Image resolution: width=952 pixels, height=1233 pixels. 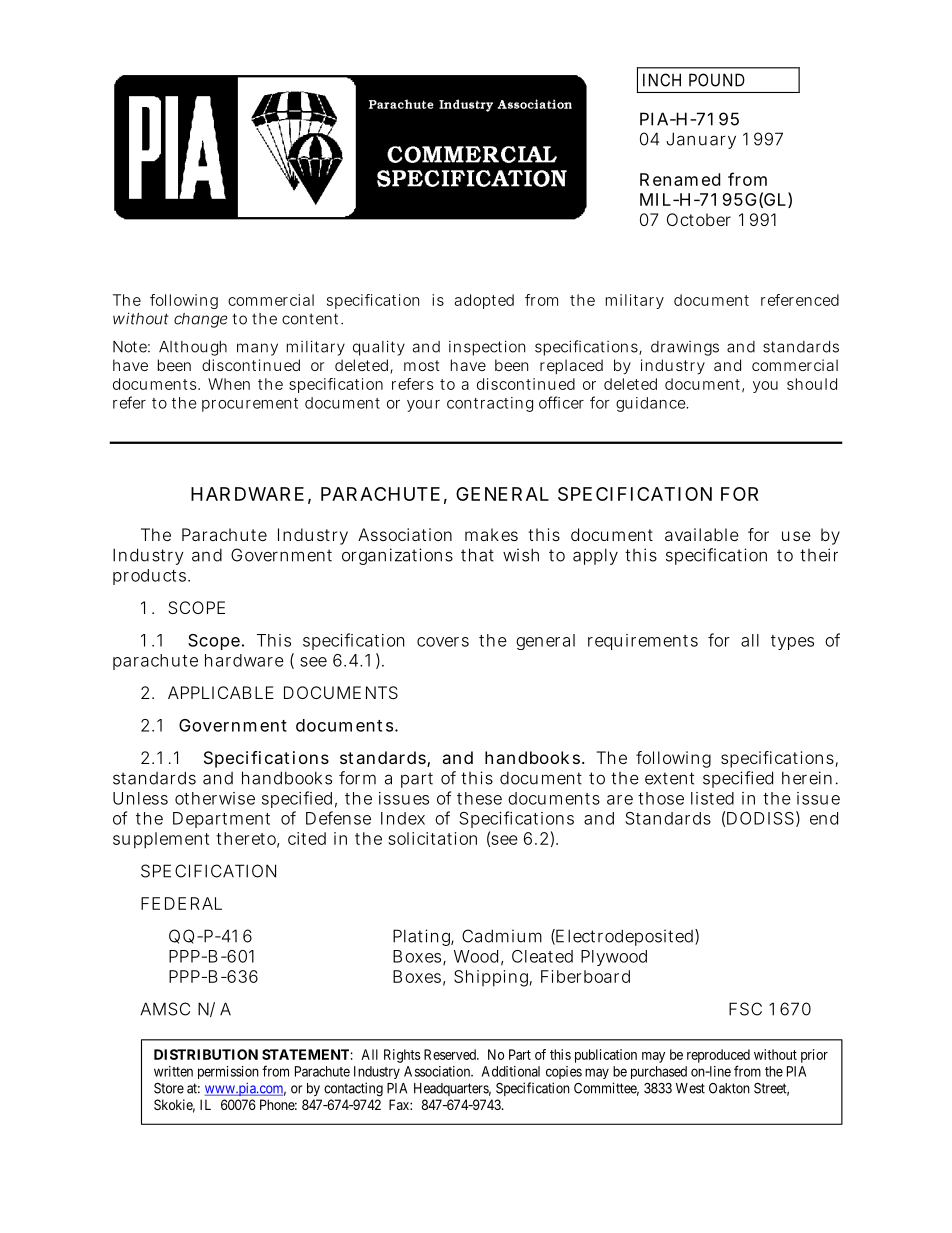 I want to click on listed, so click(x=712, y=798).
